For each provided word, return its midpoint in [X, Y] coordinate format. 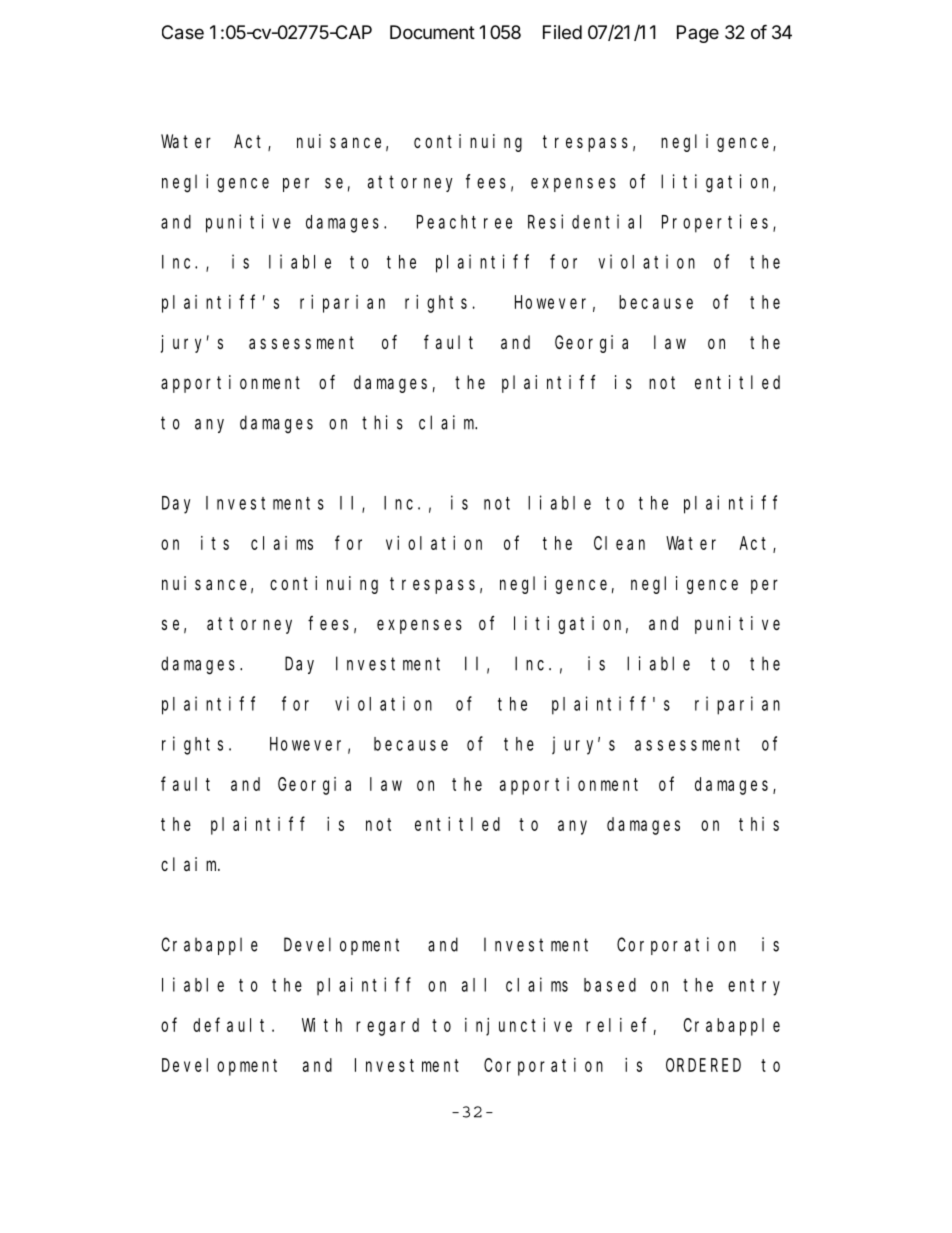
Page [698, 34]
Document [432, 32]
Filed [562, 32]
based [610, 985]
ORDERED [703, 1065]
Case [183, 32]
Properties [718, 223]
